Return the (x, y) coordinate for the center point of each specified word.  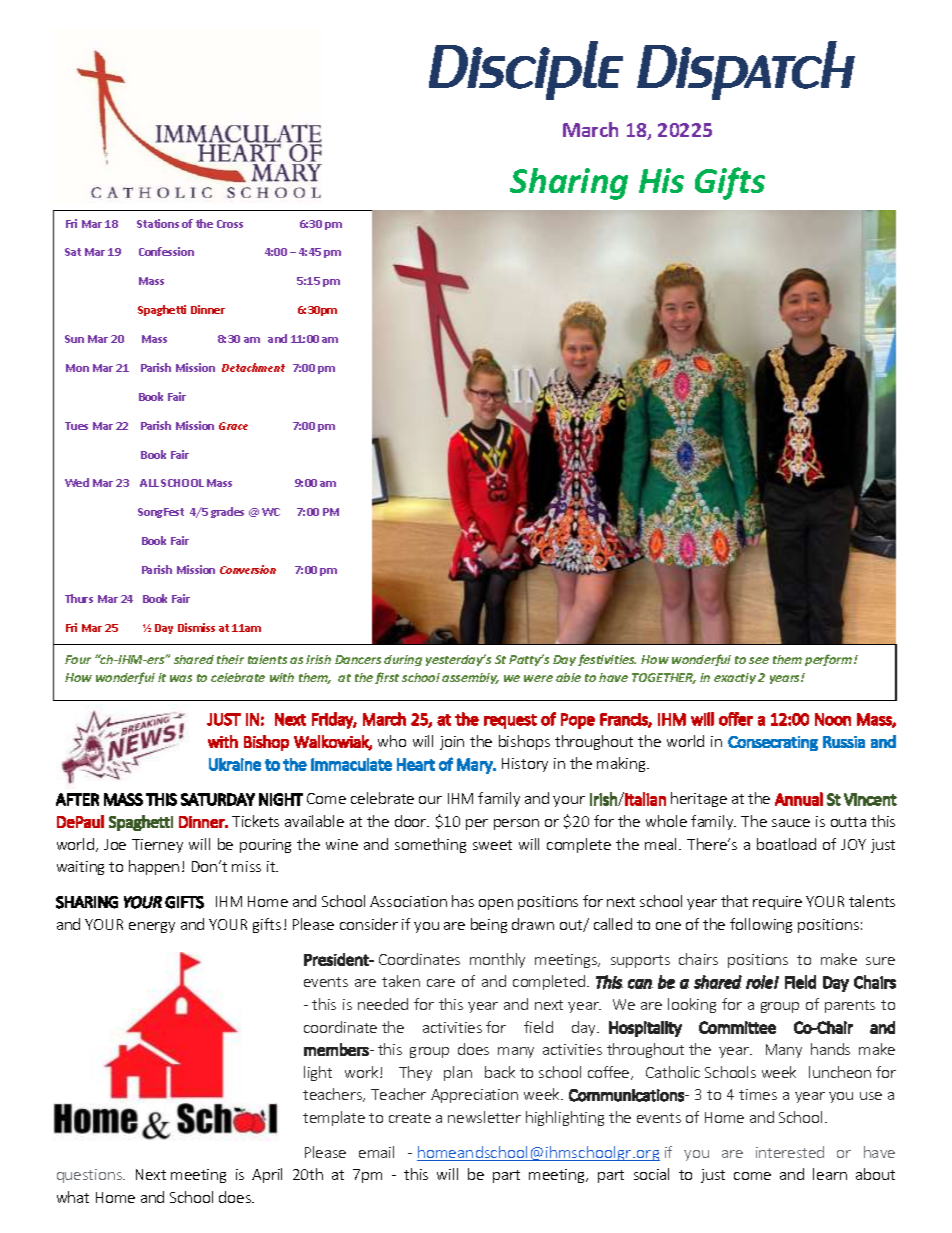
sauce (791, 823)
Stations (158, 223)
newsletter (484, 1117)
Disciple (526, 70)
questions (90, 1176)
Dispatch (746, 70)
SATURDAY (218, 799)
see (759, 660)
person (516, 824)
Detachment (253, 367)
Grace (233, 426)
